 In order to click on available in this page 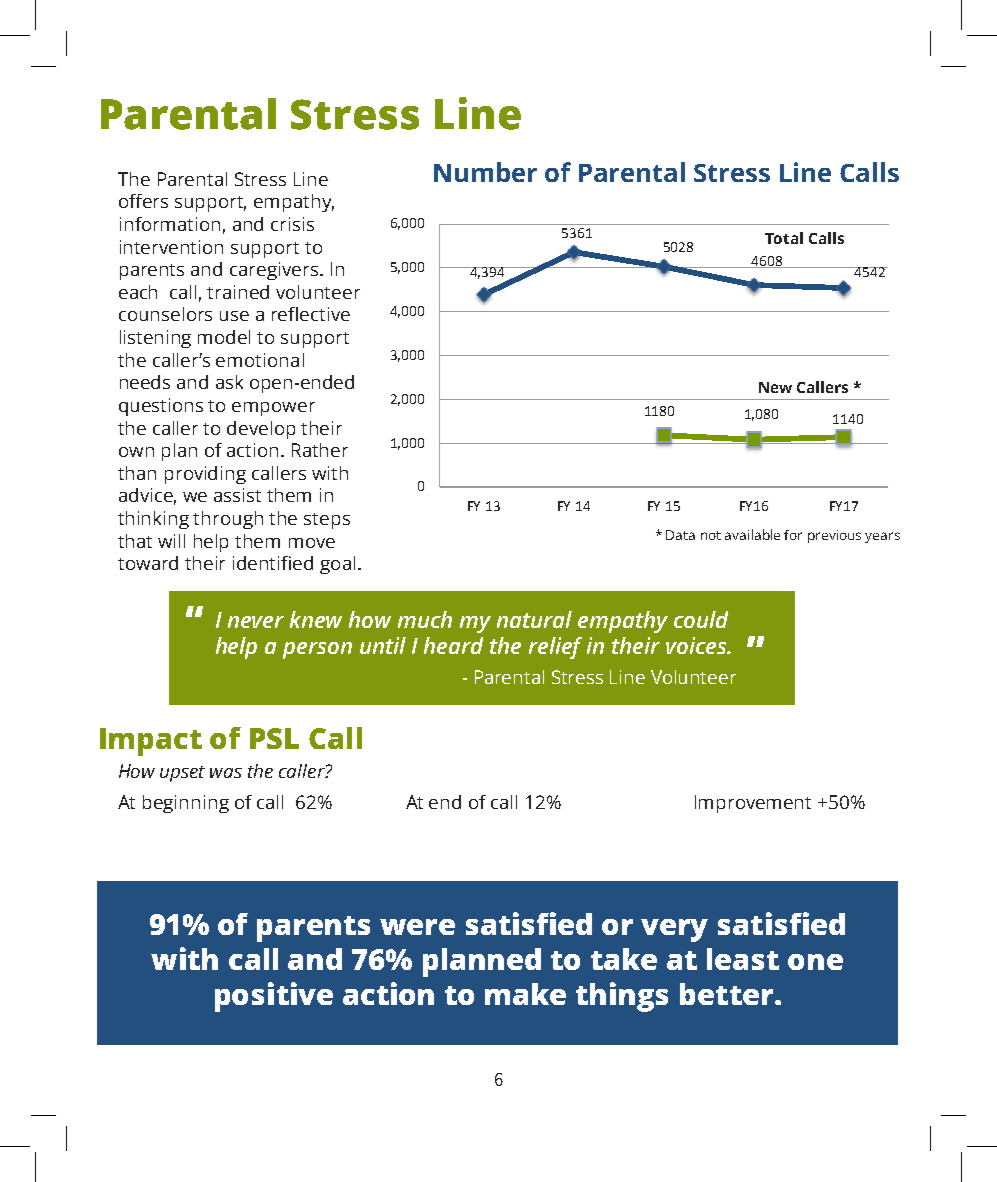, I will do `click(752, 534)`.
